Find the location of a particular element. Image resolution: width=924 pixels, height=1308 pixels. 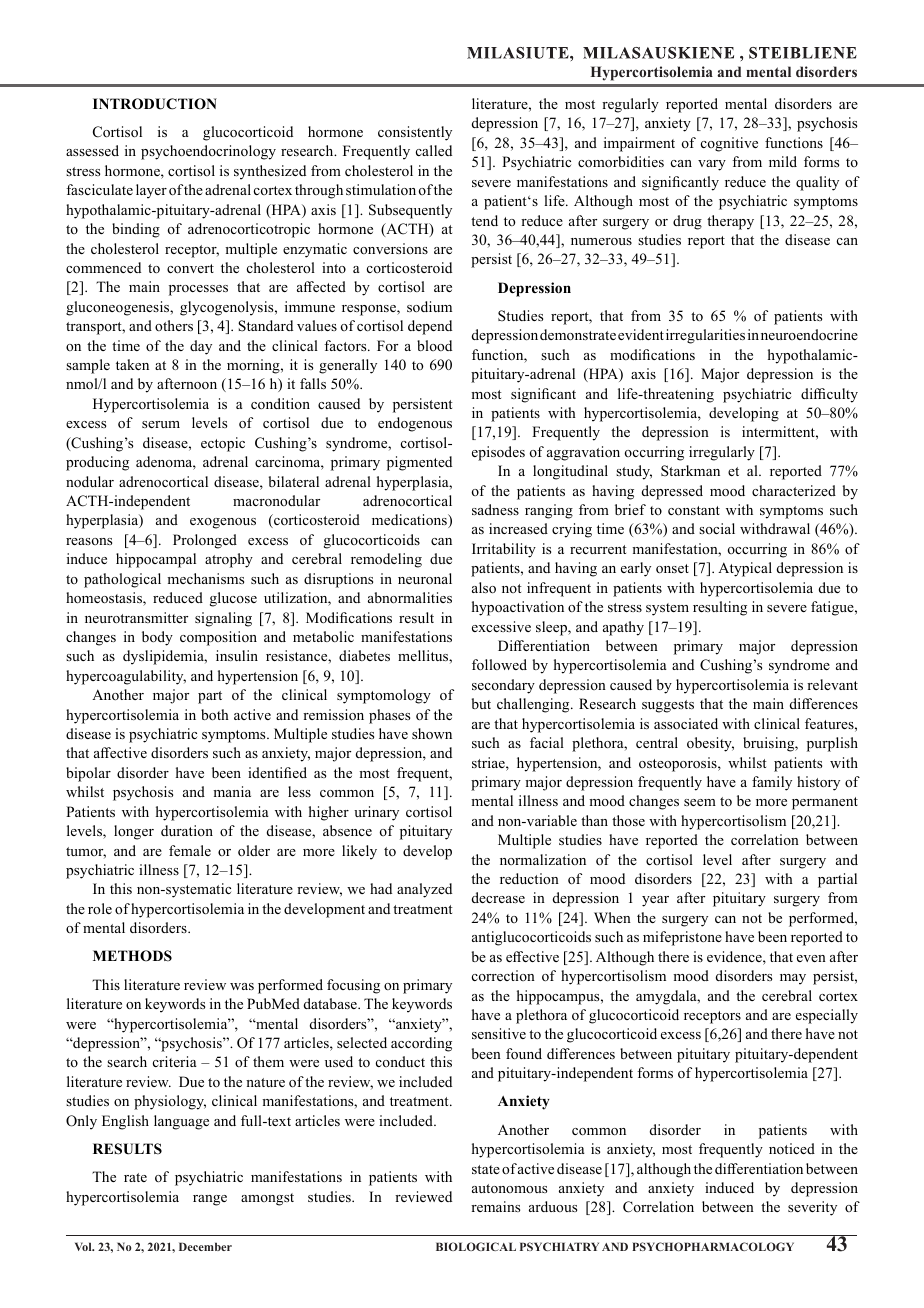

cognitive is located at coordinates (729, 144).
